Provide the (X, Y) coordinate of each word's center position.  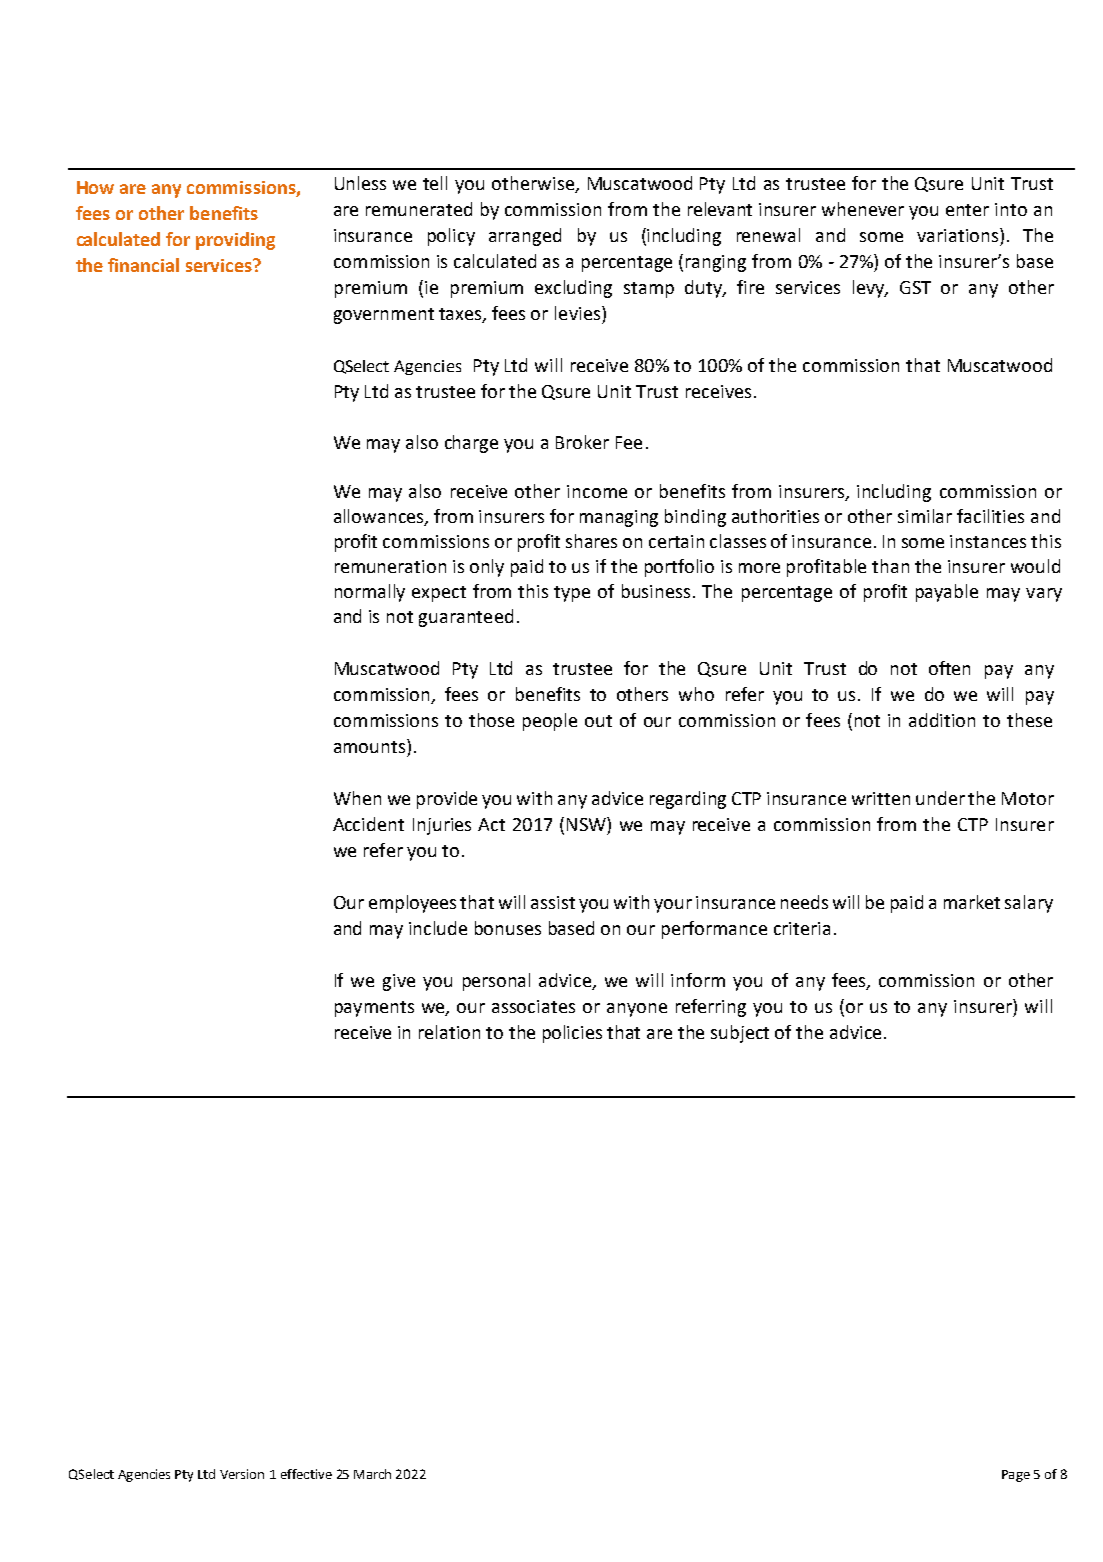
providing (235, 241)
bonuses (508, 928)
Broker (582, 442)
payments (374, 1009)
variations (959, 235)
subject (740, 1034)
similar (925, 516)
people (550, 722)
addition (942, 720)
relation (449, 1032)
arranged (525, 237)
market (972, 902)
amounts (371, 746)
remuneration (390, 566)
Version (242, 1474)
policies (572, 1034)
